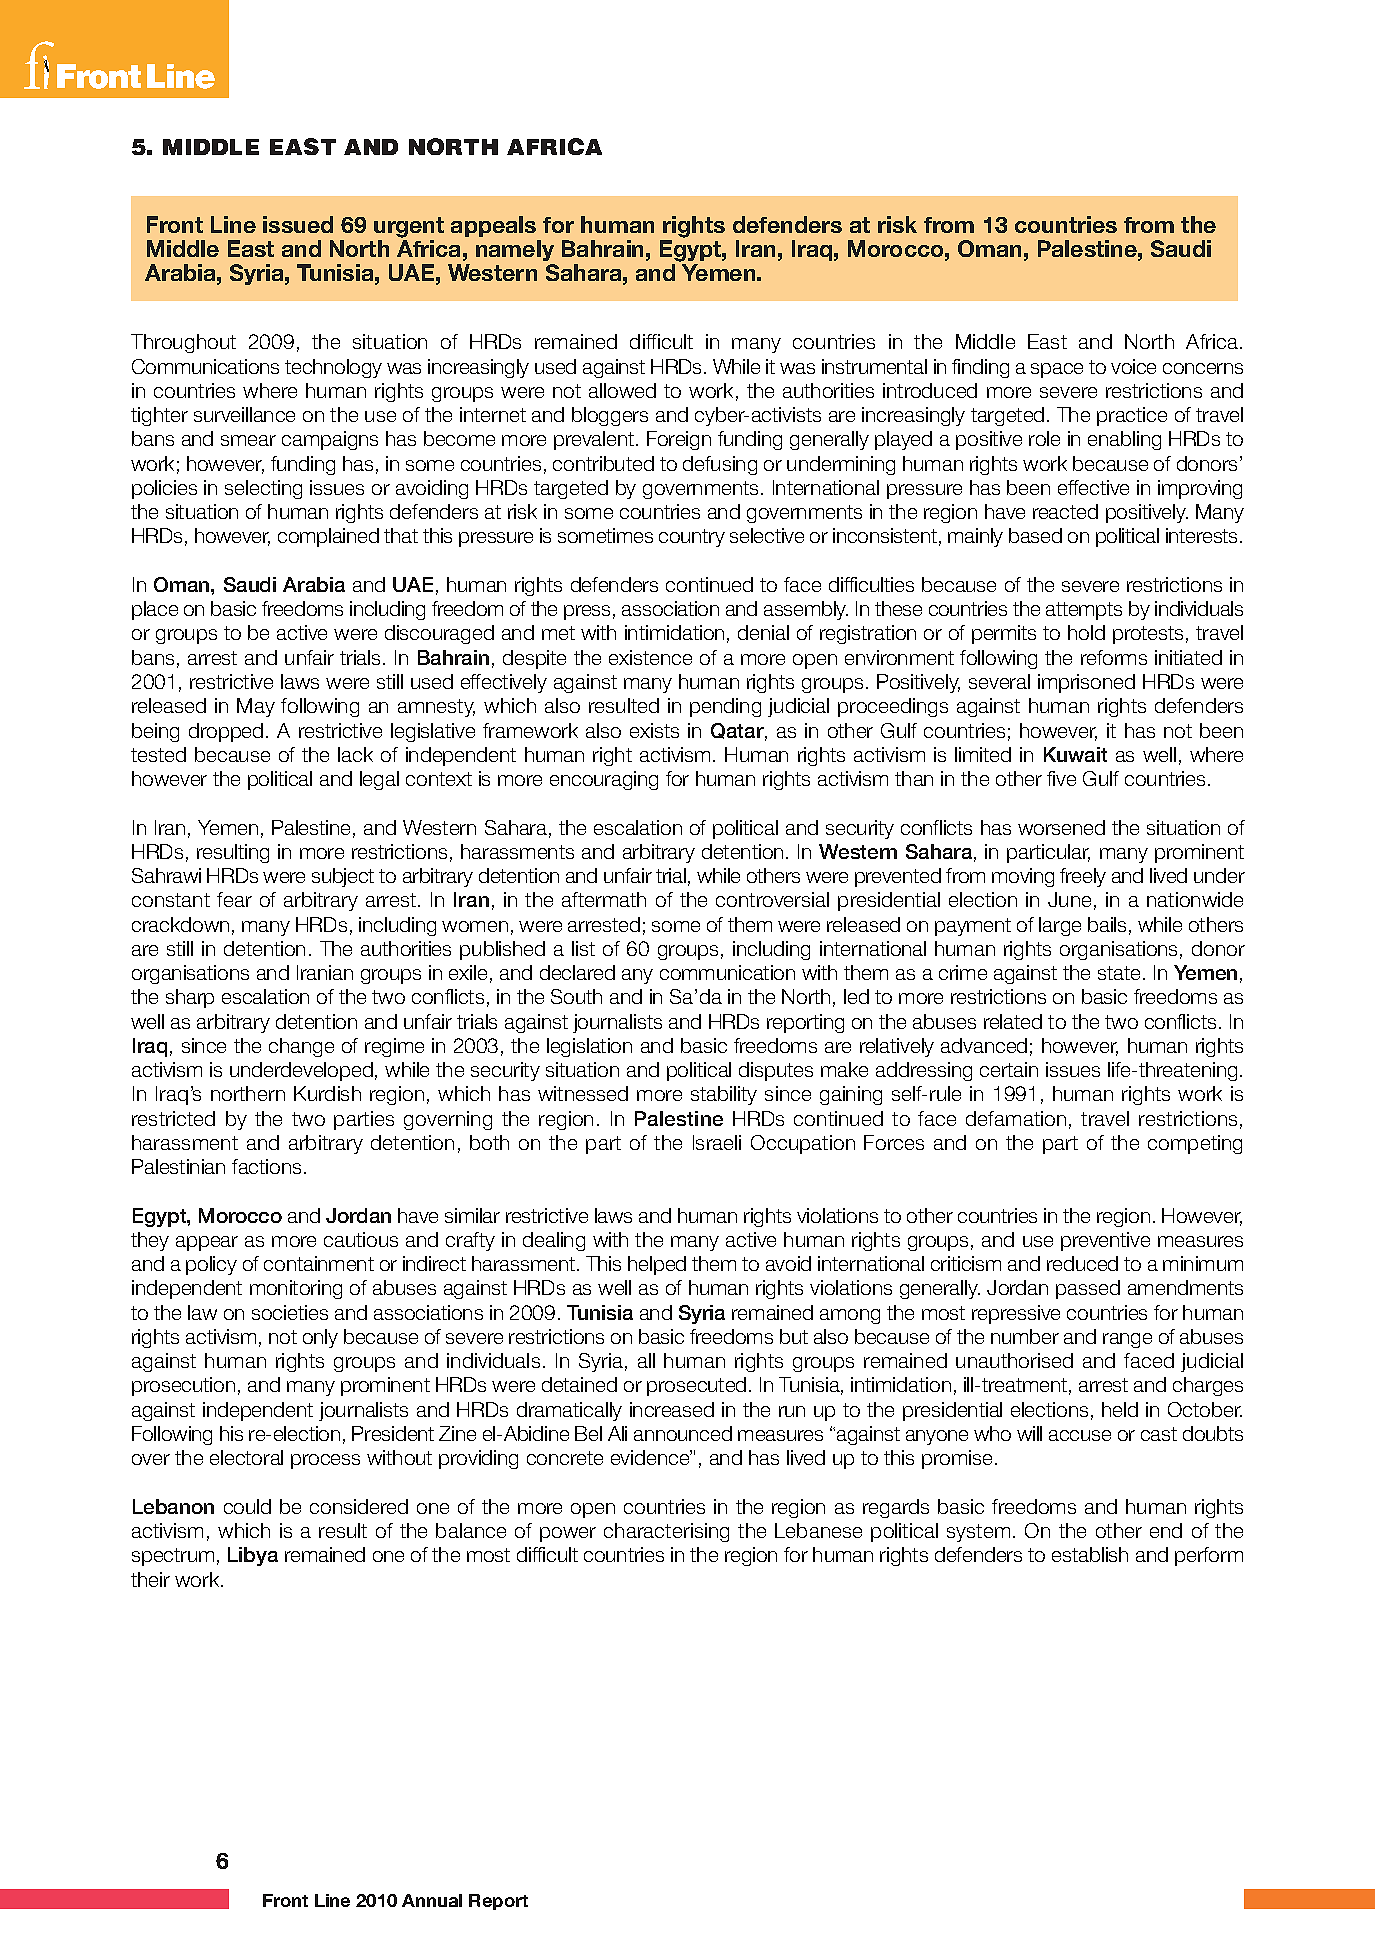  What do you see at coordinates (650, 657) in the screenshot?
I see `existence` at bounding box center [650, 657].
